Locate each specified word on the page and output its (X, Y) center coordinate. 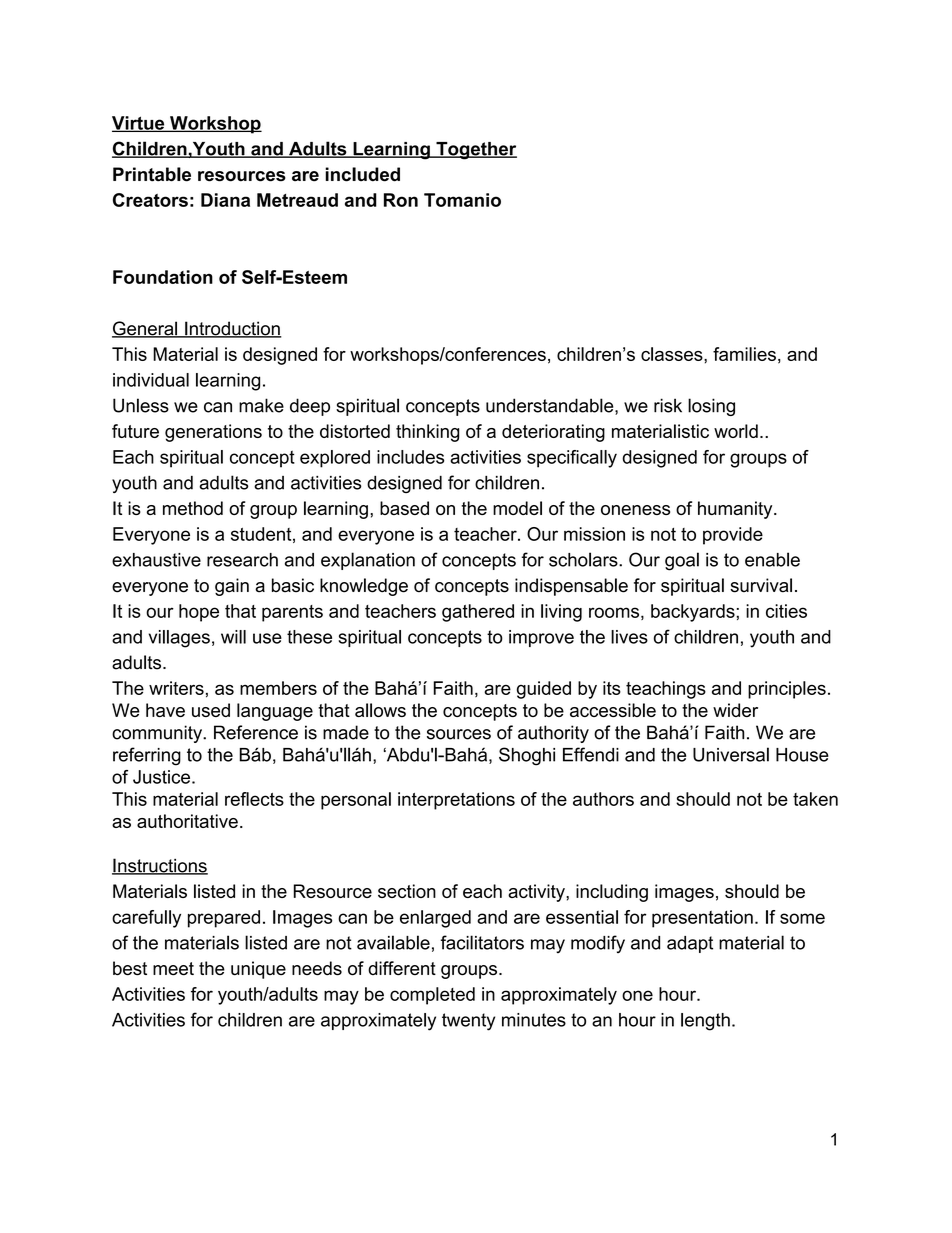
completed (432, 996)
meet (173, 969)
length (705, 1022)
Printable (152, 174)
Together (475, 151)
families (744, 354)
